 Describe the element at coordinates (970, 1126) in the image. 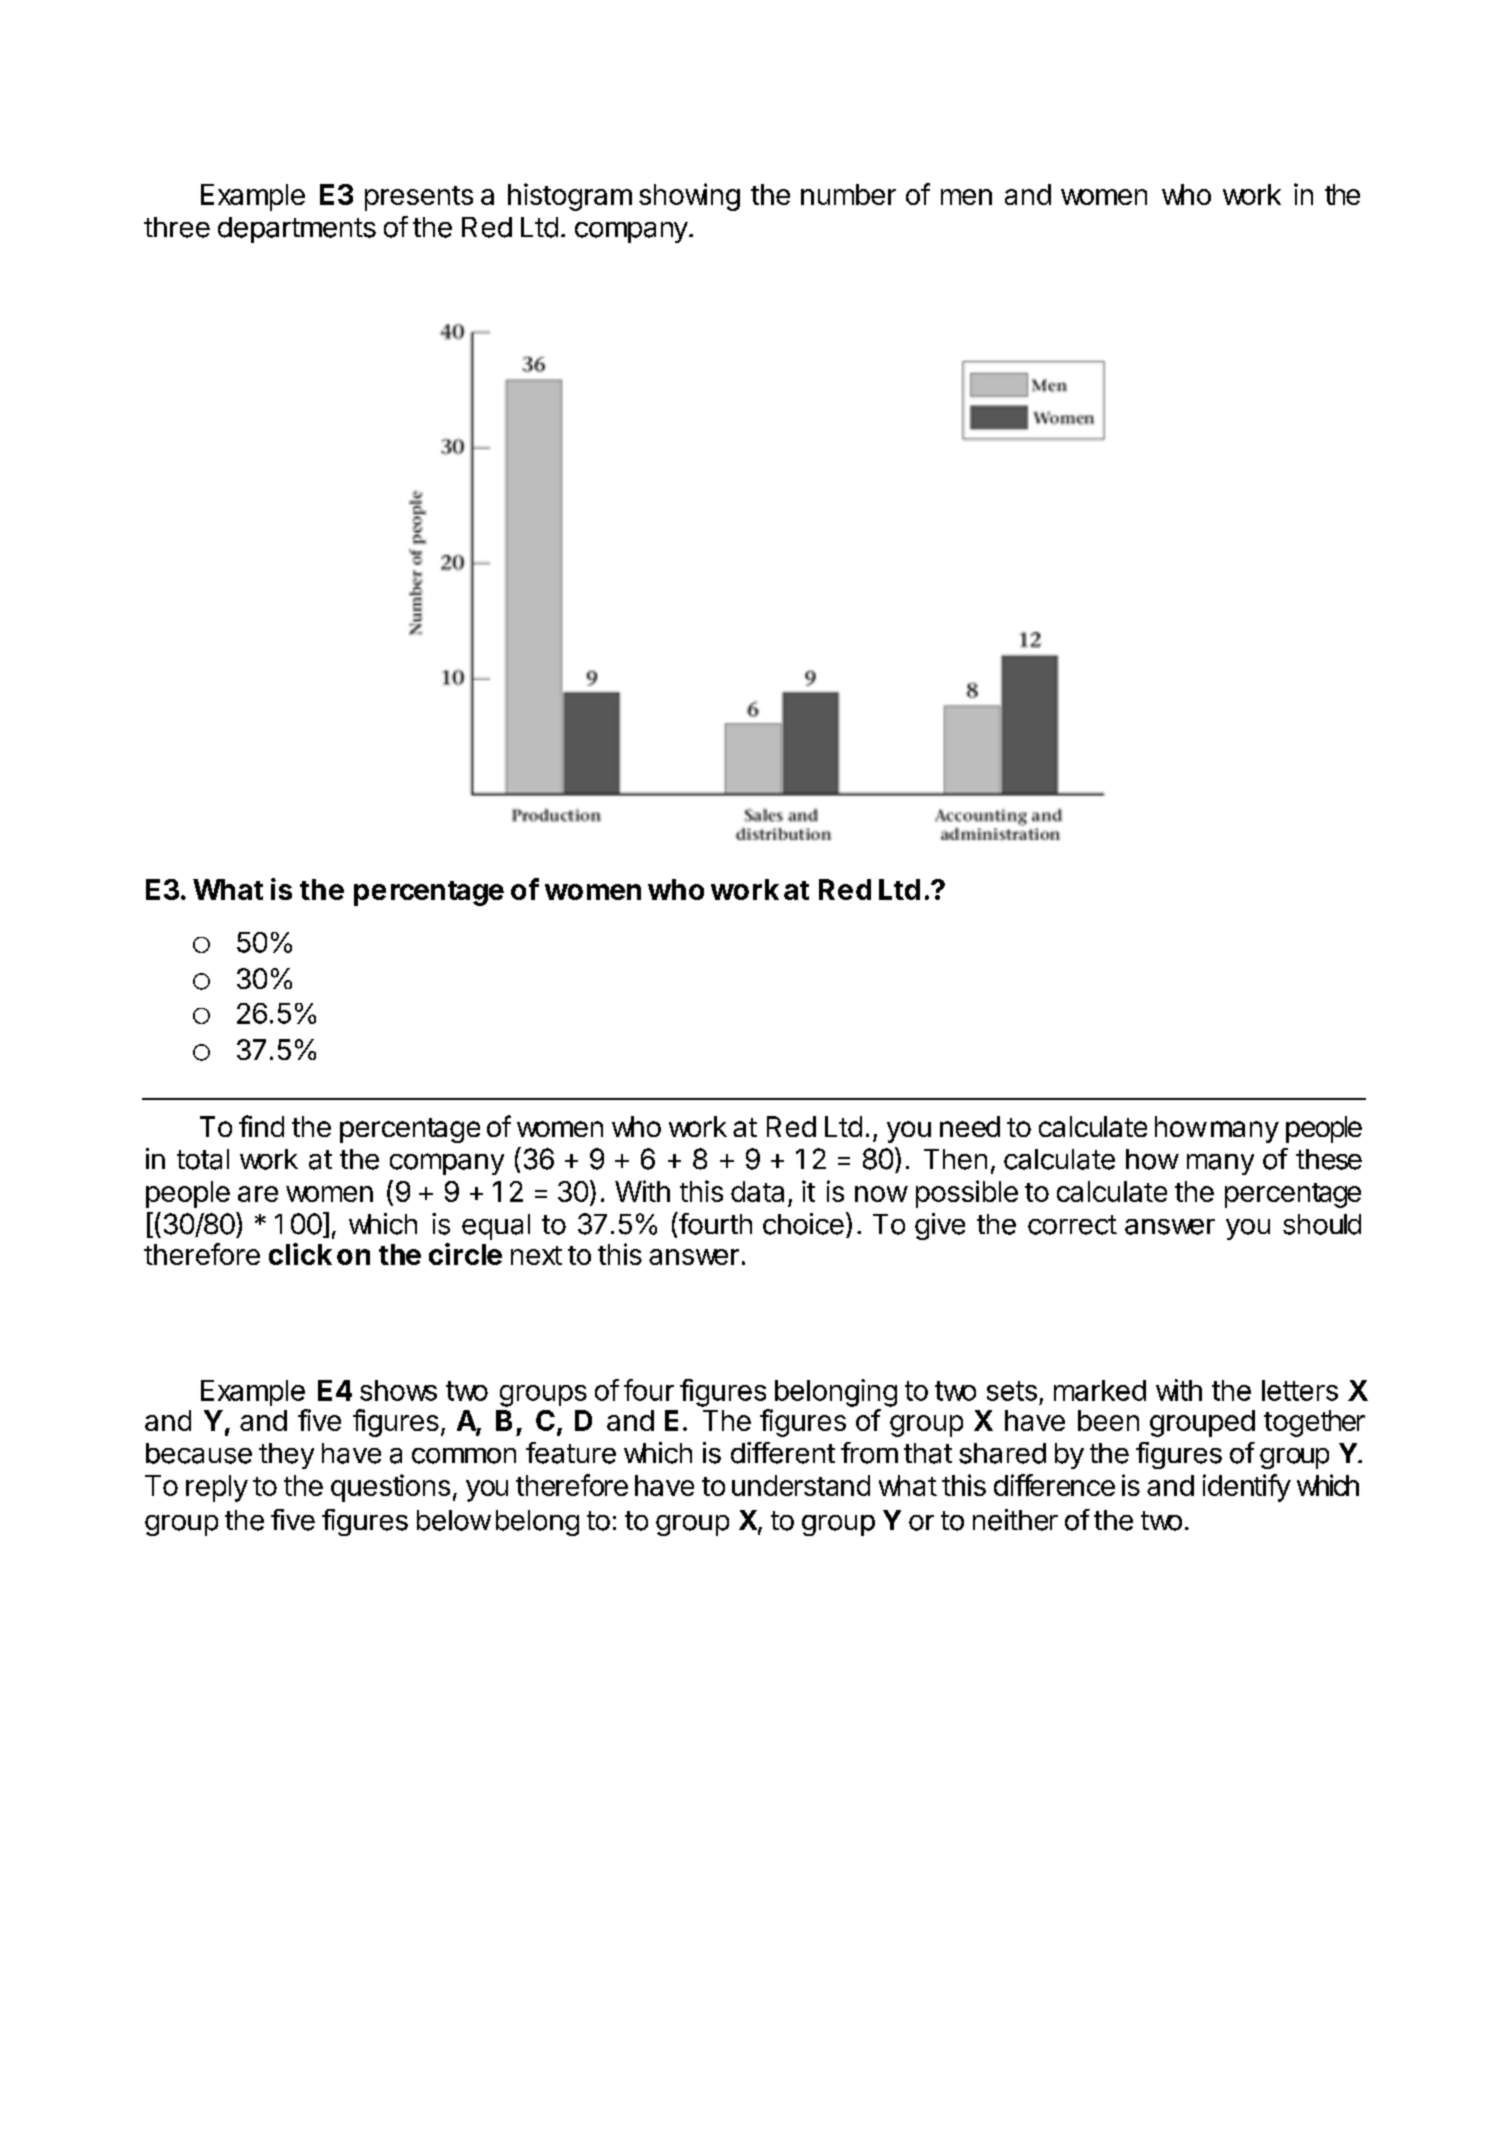

I see `need` at that location.
